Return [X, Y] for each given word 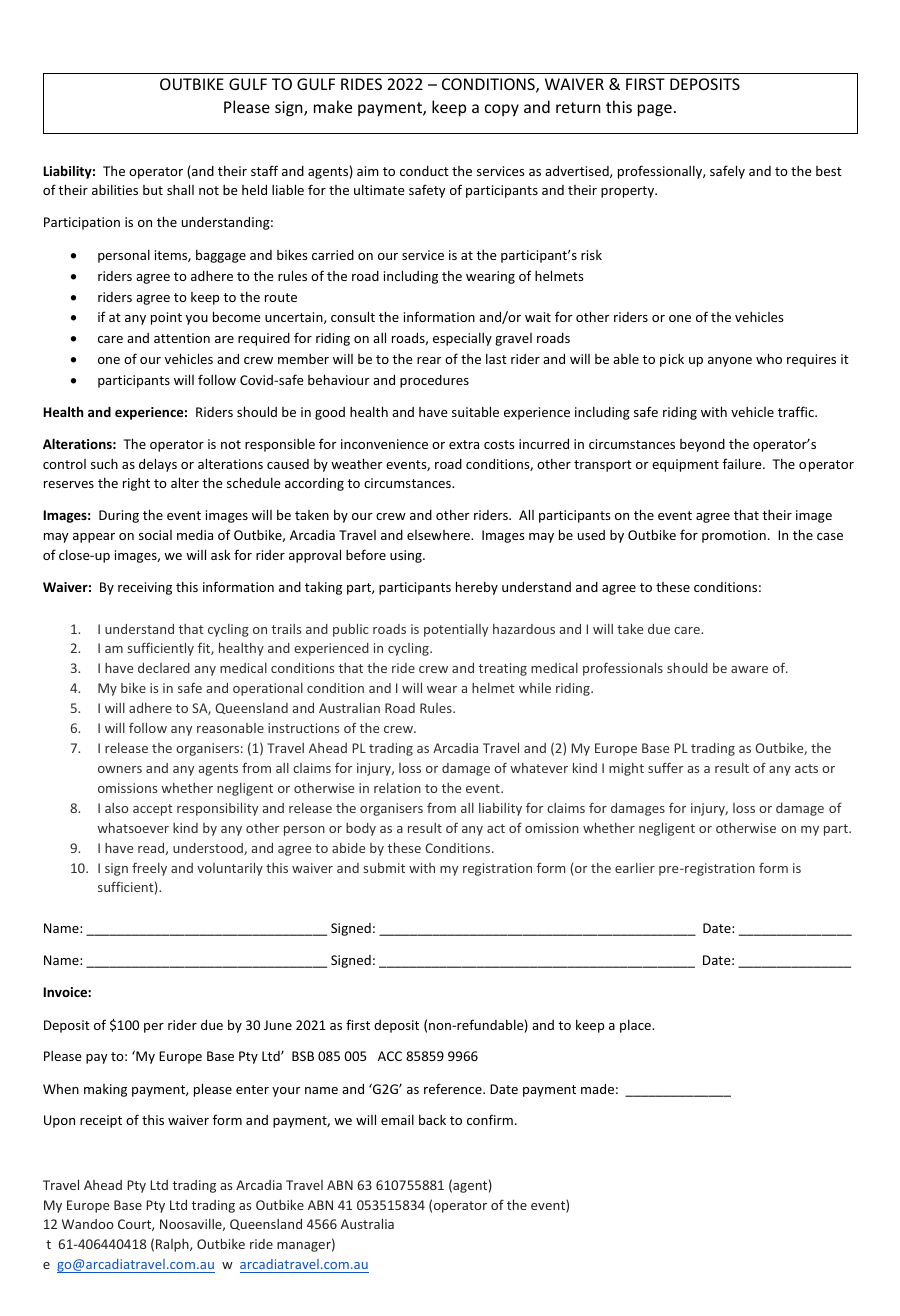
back [432, 1119]
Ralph [173, 1245]
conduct [424, 171]
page [655, 110]
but [153, 190]
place [636, 1026]
